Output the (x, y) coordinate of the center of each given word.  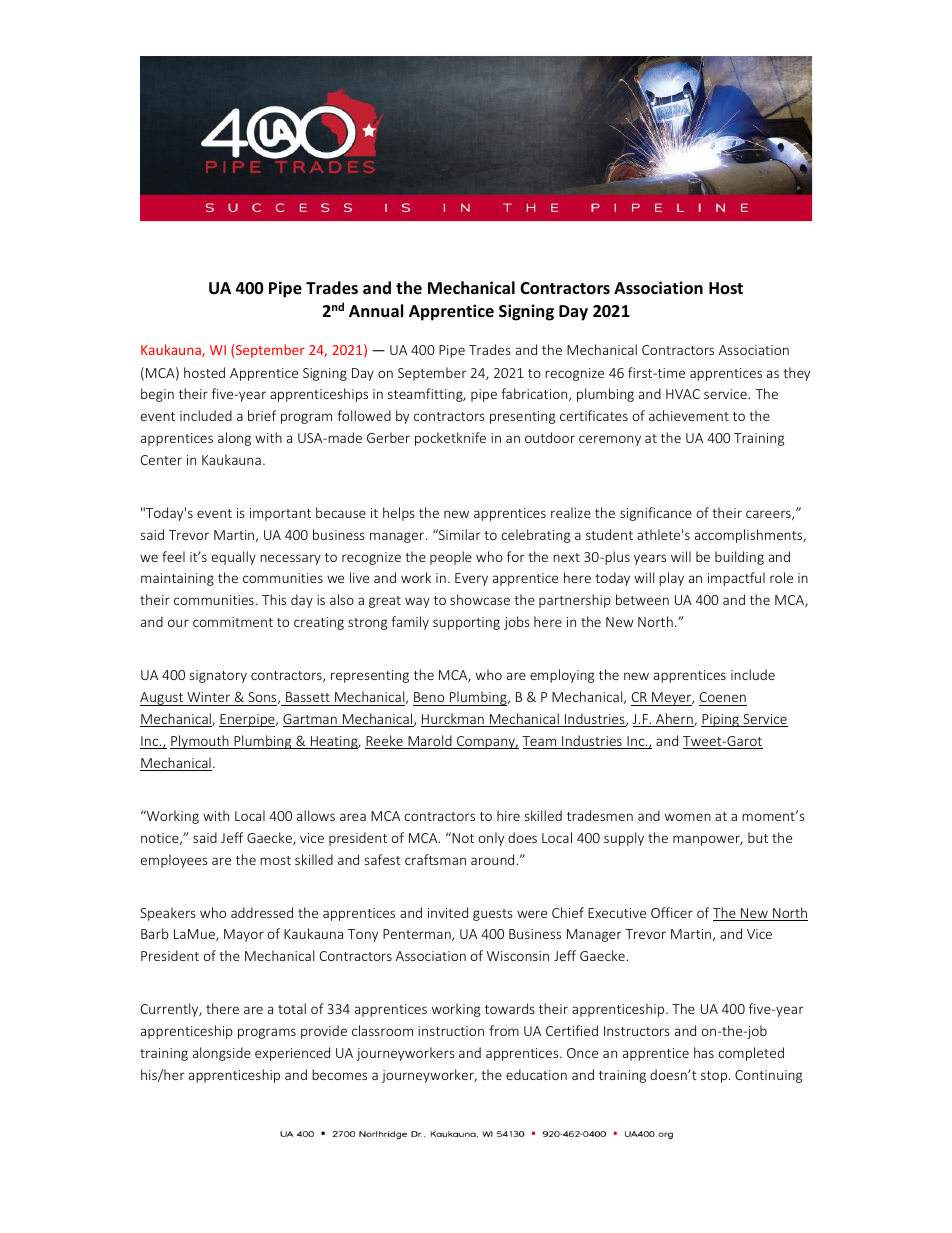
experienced (292, 1054)
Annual (376, 310)
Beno (429, 697)
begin (157, 395)
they (796, 374)
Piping (721, 720)
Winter (208, 697)
